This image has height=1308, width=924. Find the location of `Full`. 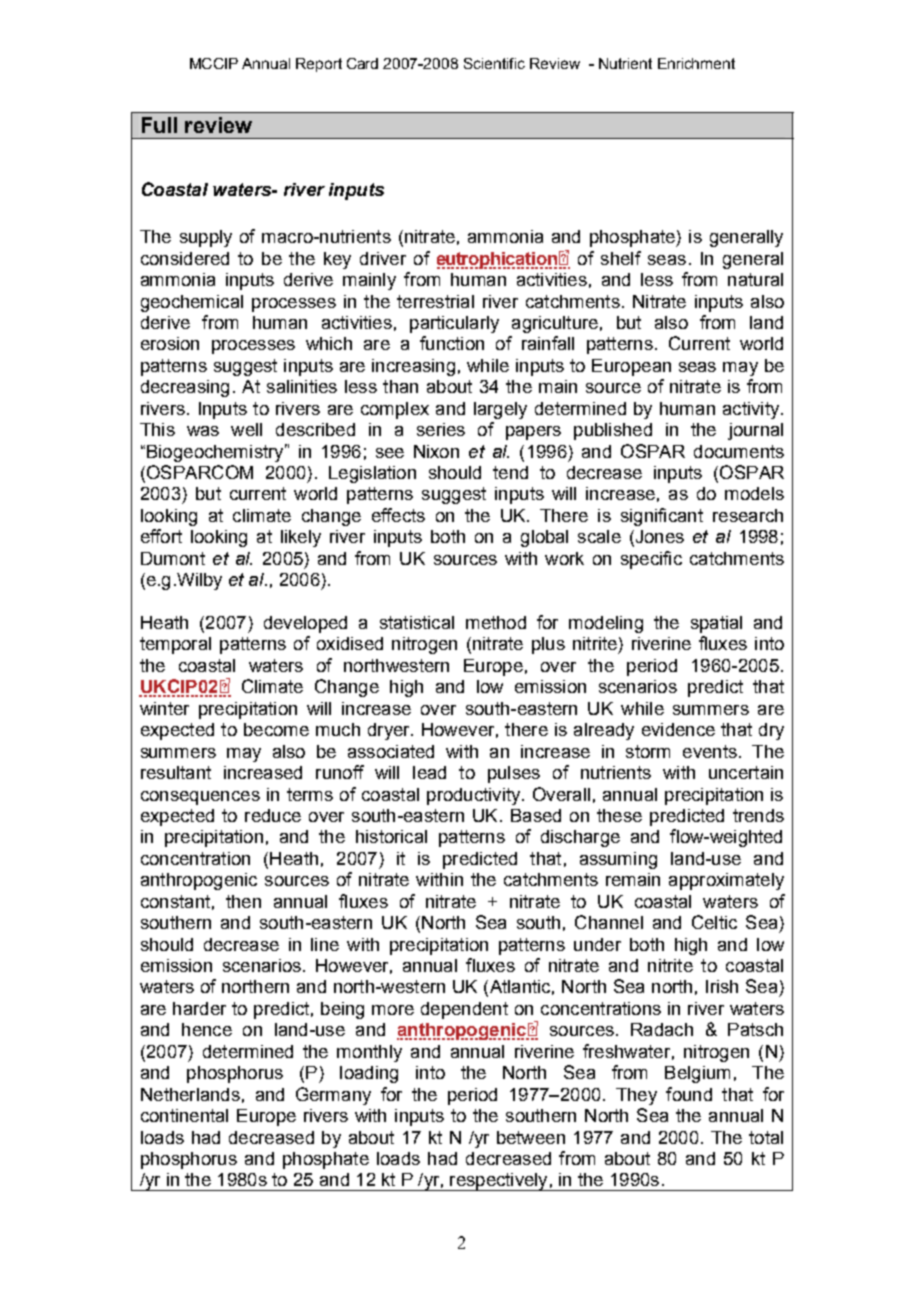

Full is located at coordinates (159, 125).
